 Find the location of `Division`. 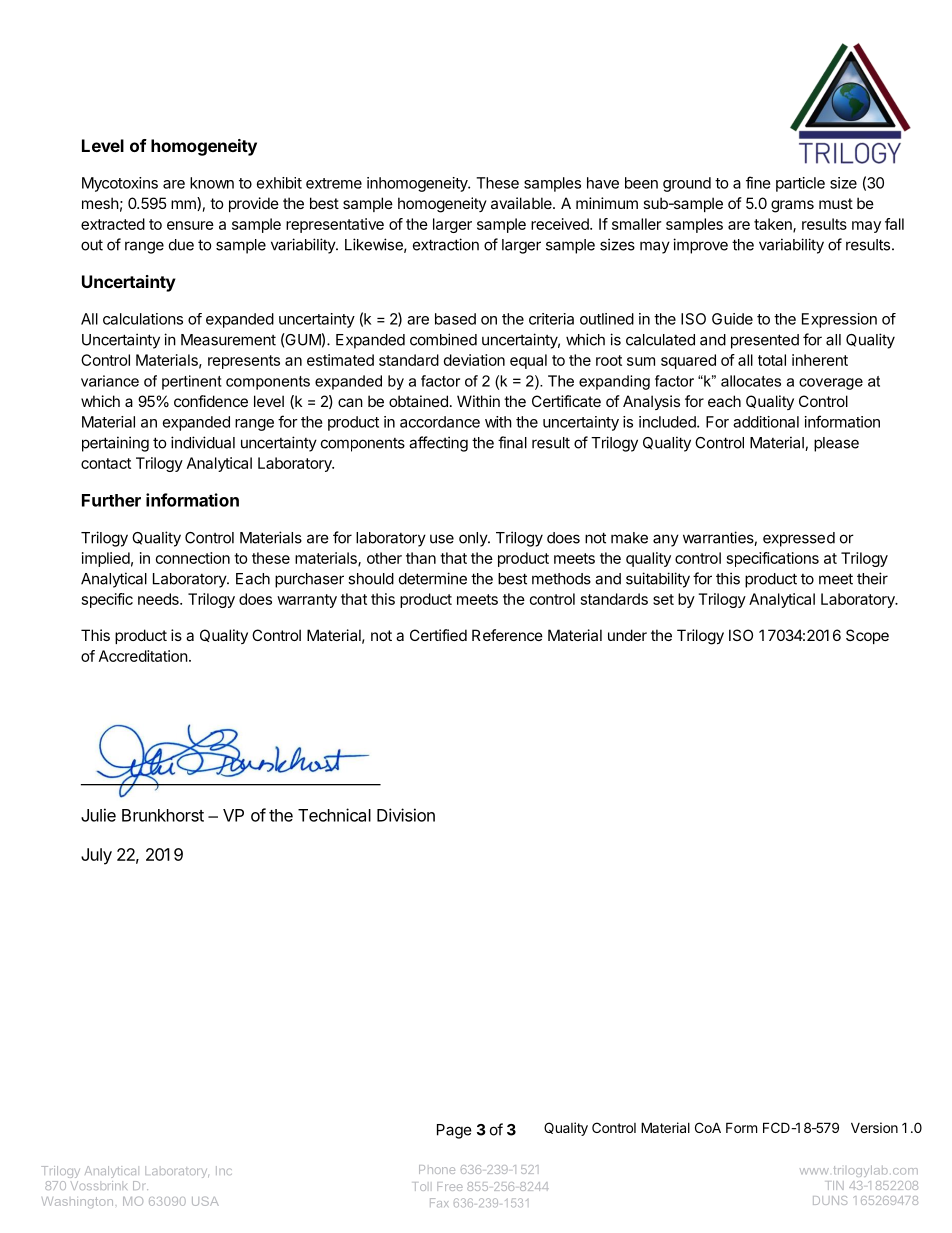

Division is located at coordinates (406, 815).
